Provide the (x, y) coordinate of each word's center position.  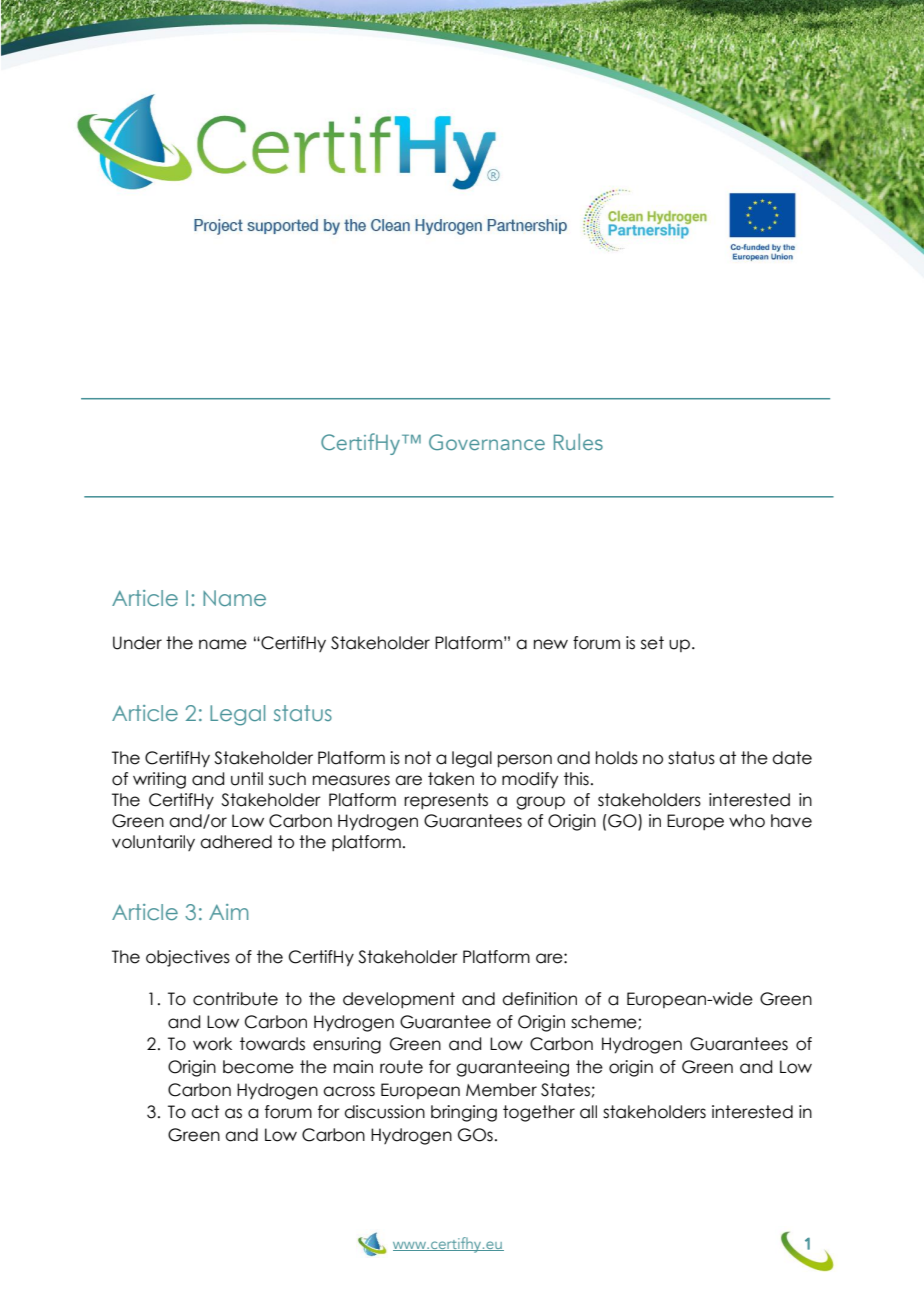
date (792, 758)
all (588, 1112)
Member (501, 1090)
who (747, 821)
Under (137, 643)
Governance (487, 442)
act (205, 1112)
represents (446, 801)
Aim (228, 912)
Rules (578, 442)
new (551, 644)
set (652, 643)
